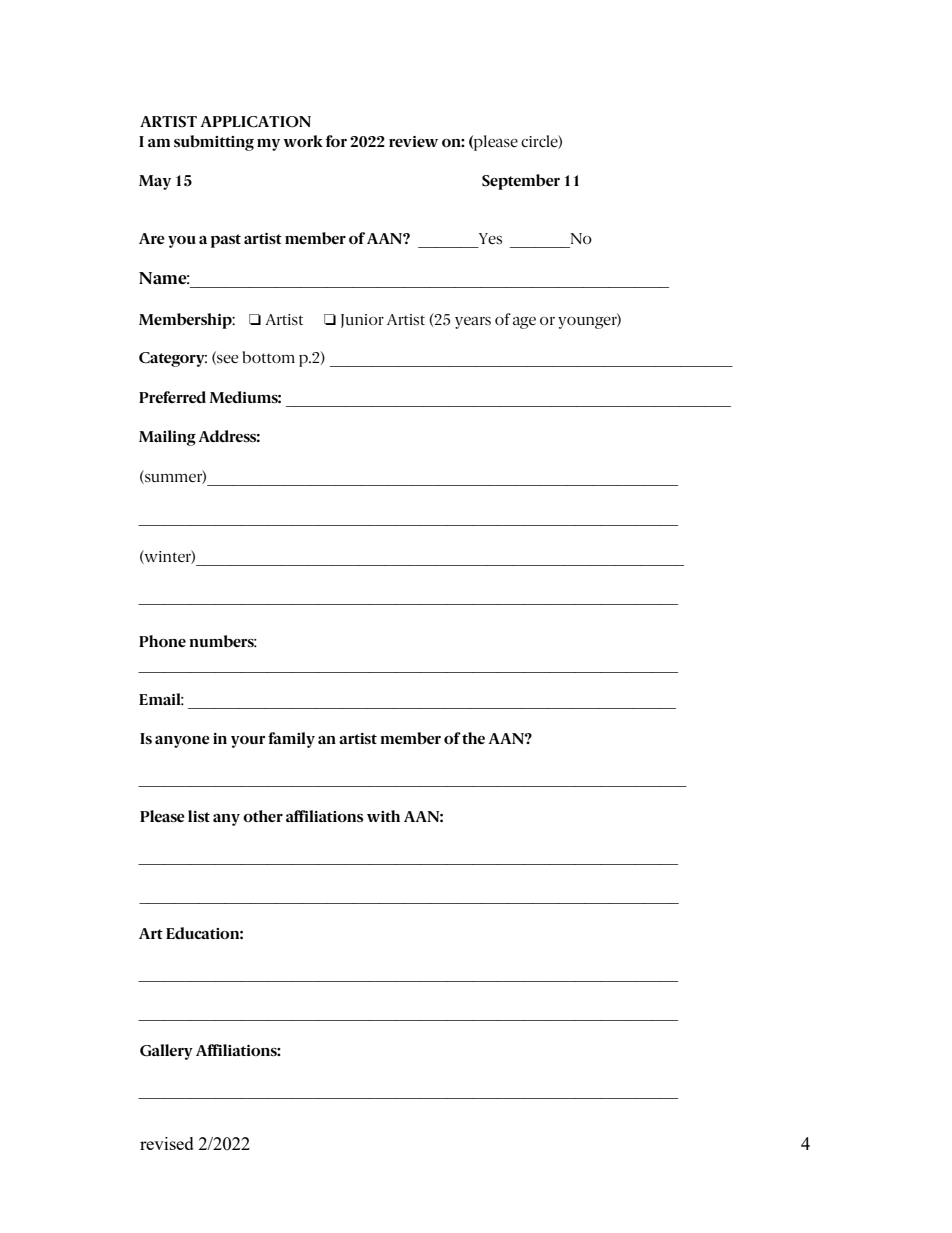 The width and height of the screenshot is (952, 1233). What do you see at coordinates (362, 321) in the screenshot?
I see `Junior` at bounding box center [362, 321].
